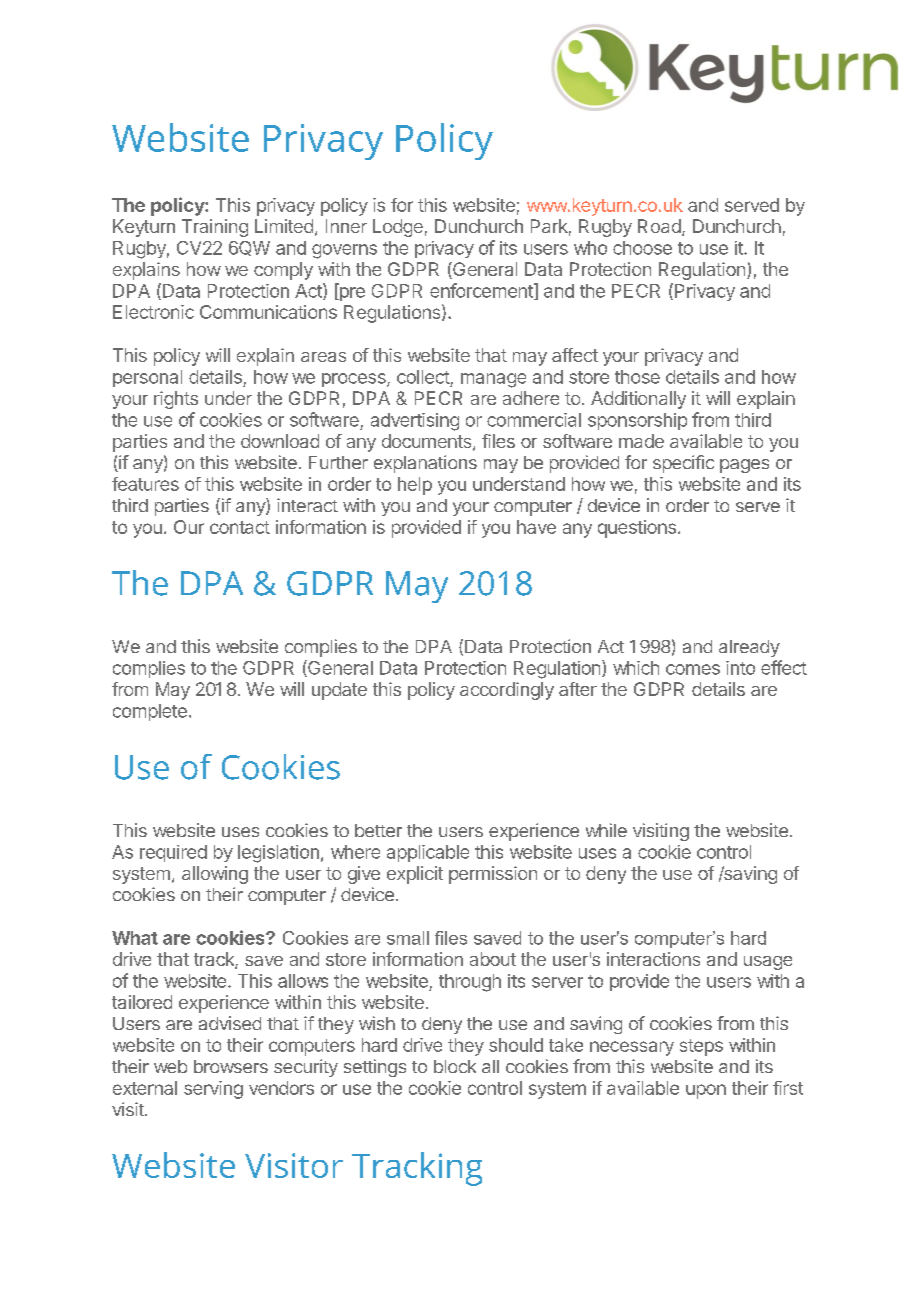 Image resolution: width=924 pixels, height=1308 pixels. What do you see at coordinates (507, 691) in the image?
I see `accordingly` at bounding box center [507, 691].
